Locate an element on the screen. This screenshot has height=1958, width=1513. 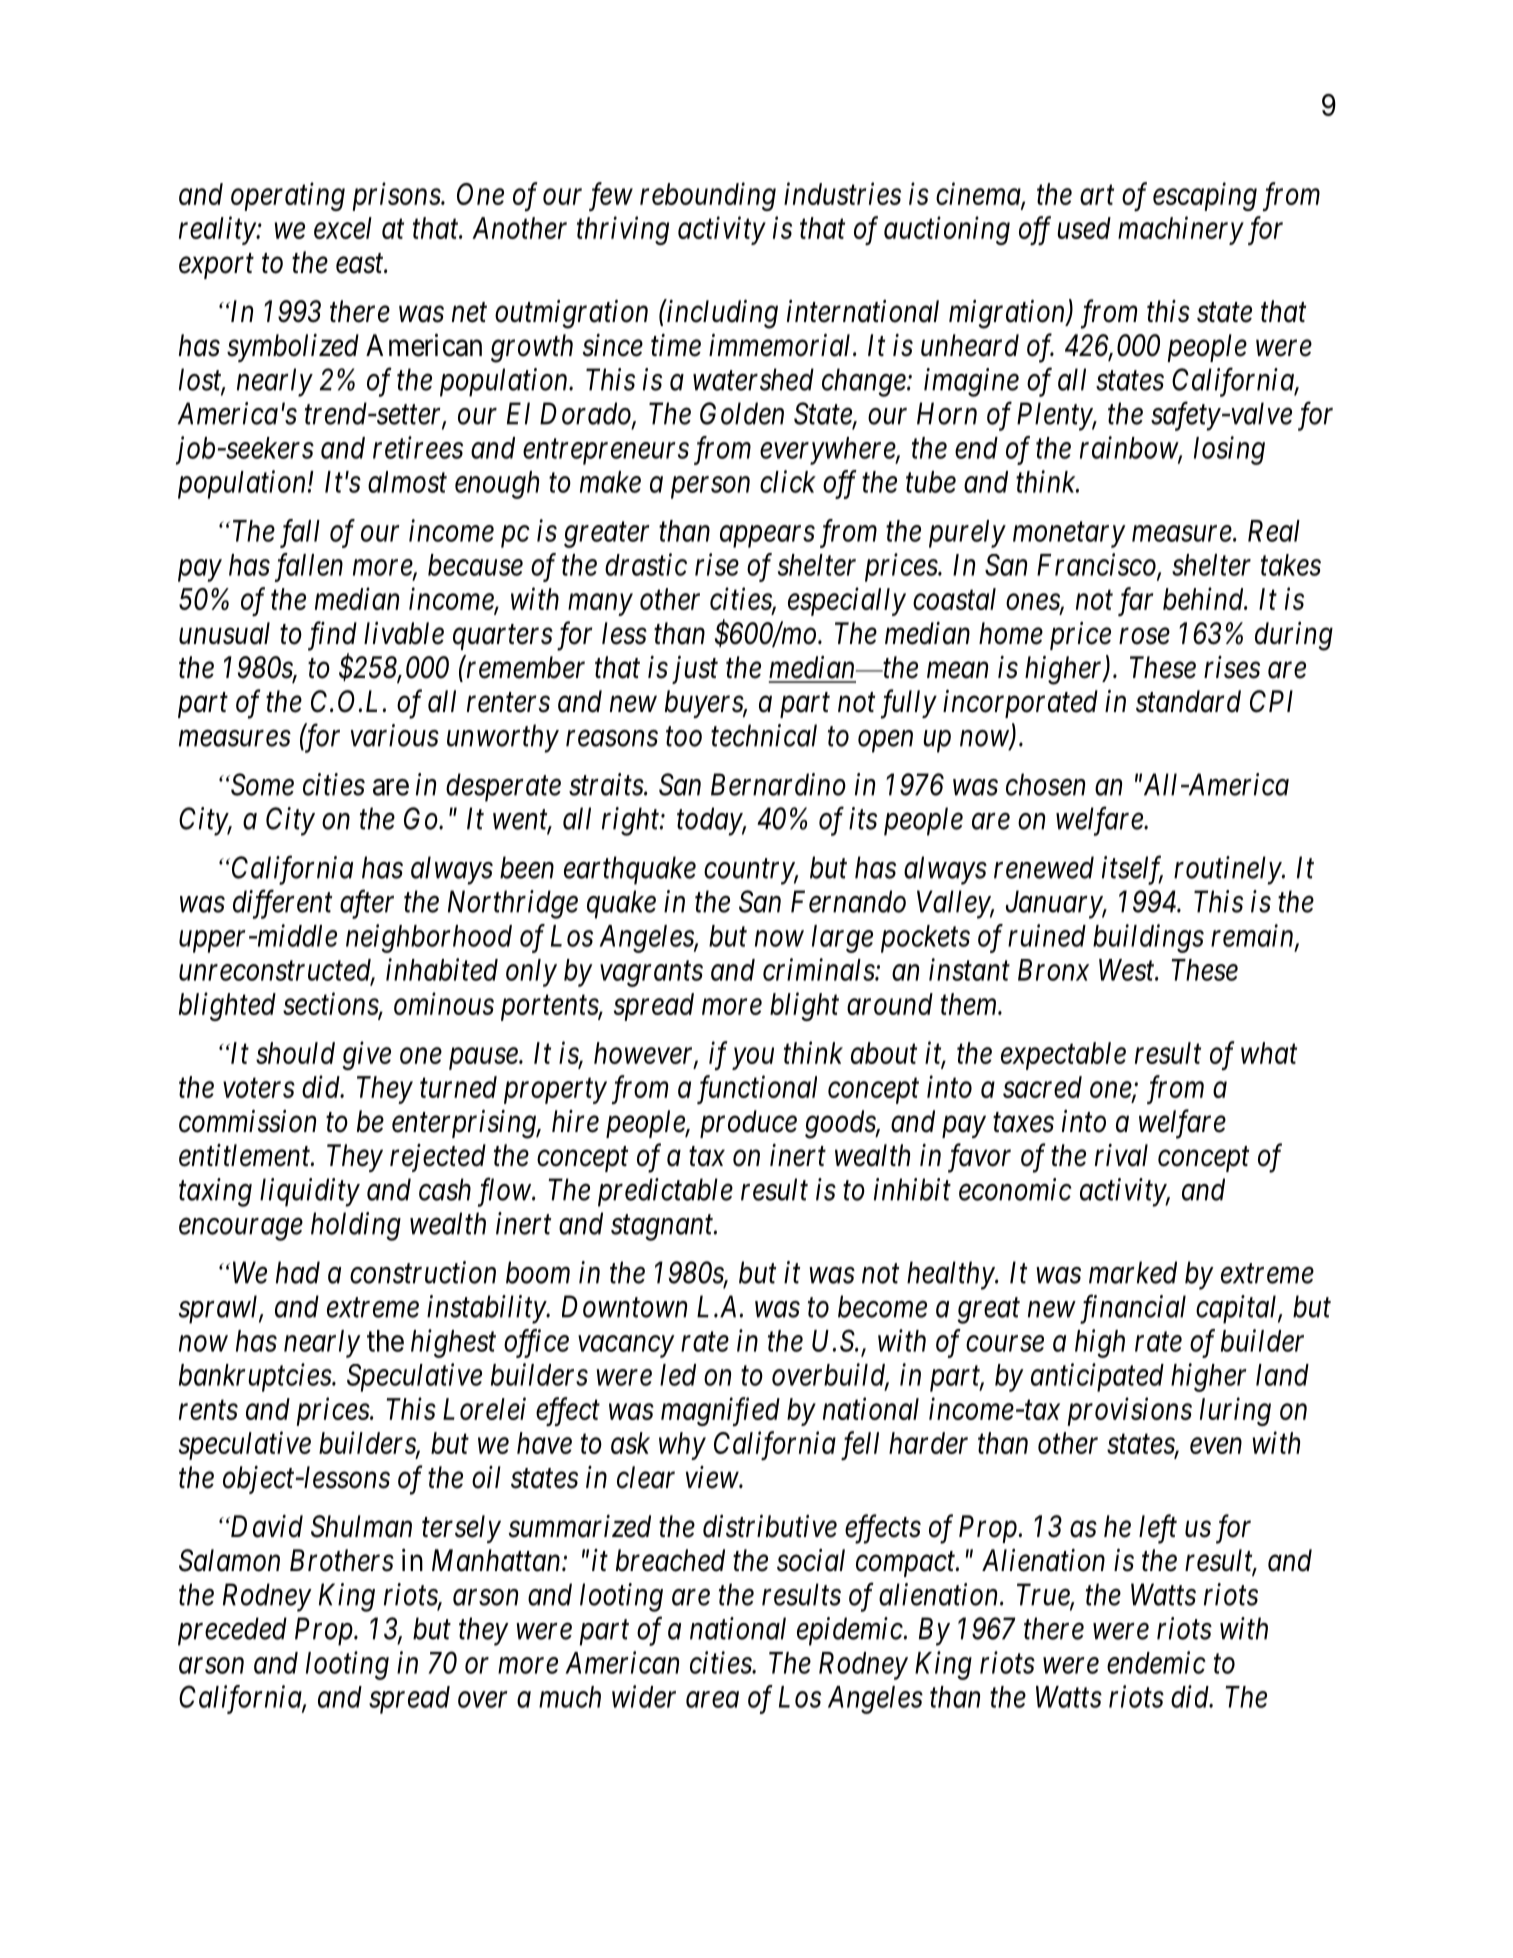
technical is located at coordinates (764, 735).
